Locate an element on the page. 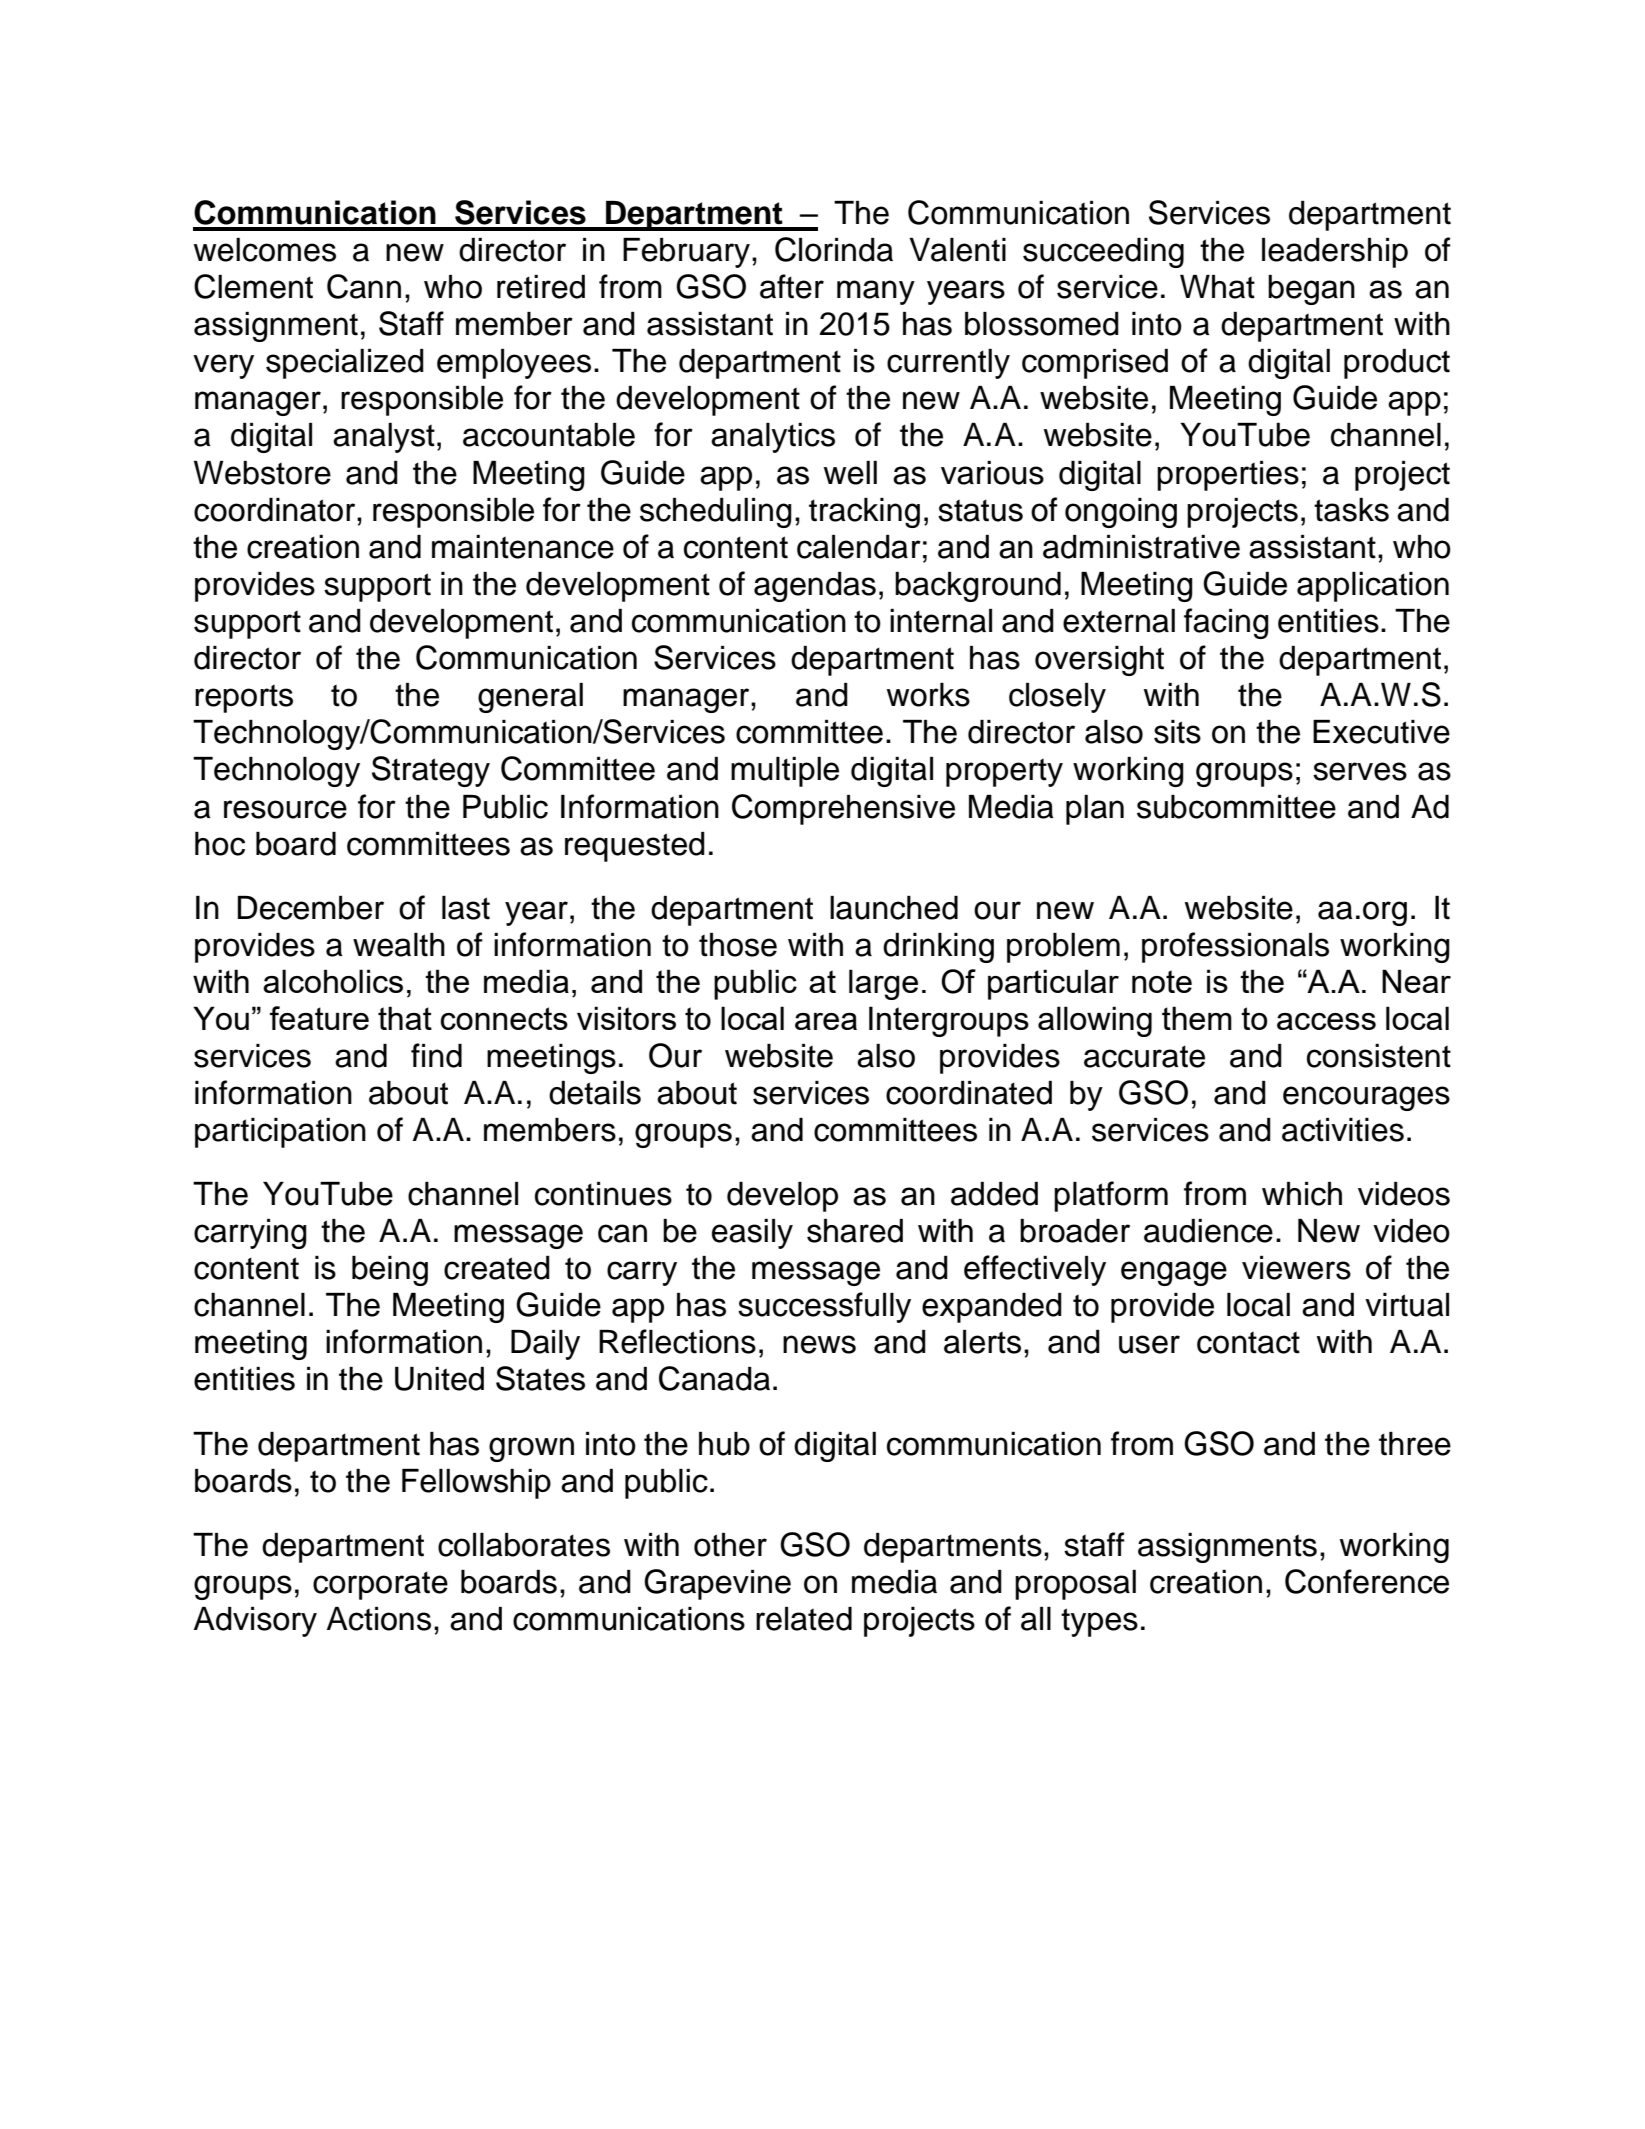 The image size is (1645, 2129). professionals is located at coordinates (1235, 947).
